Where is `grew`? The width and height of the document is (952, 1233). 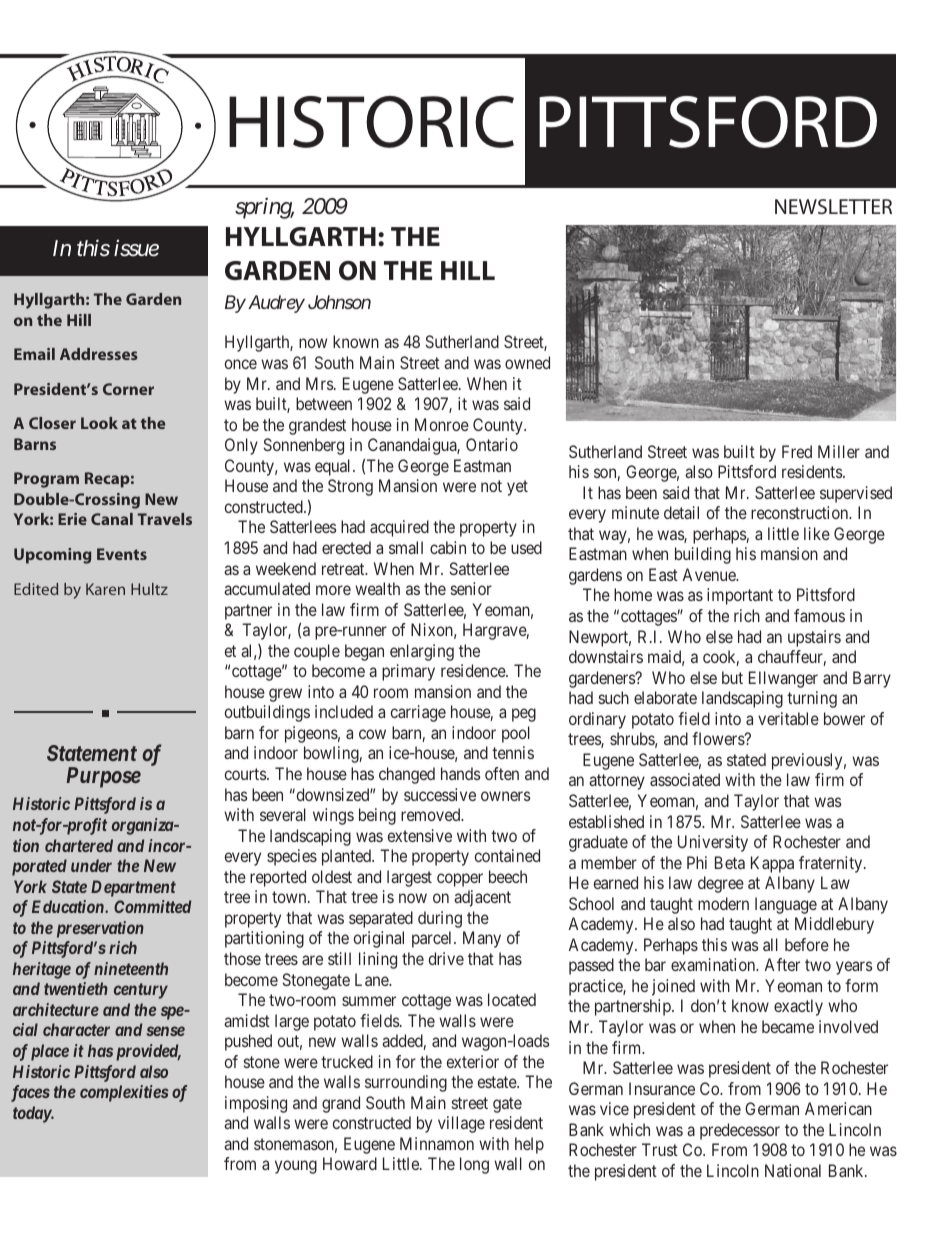 grew is located at coordinates (285, 695).
